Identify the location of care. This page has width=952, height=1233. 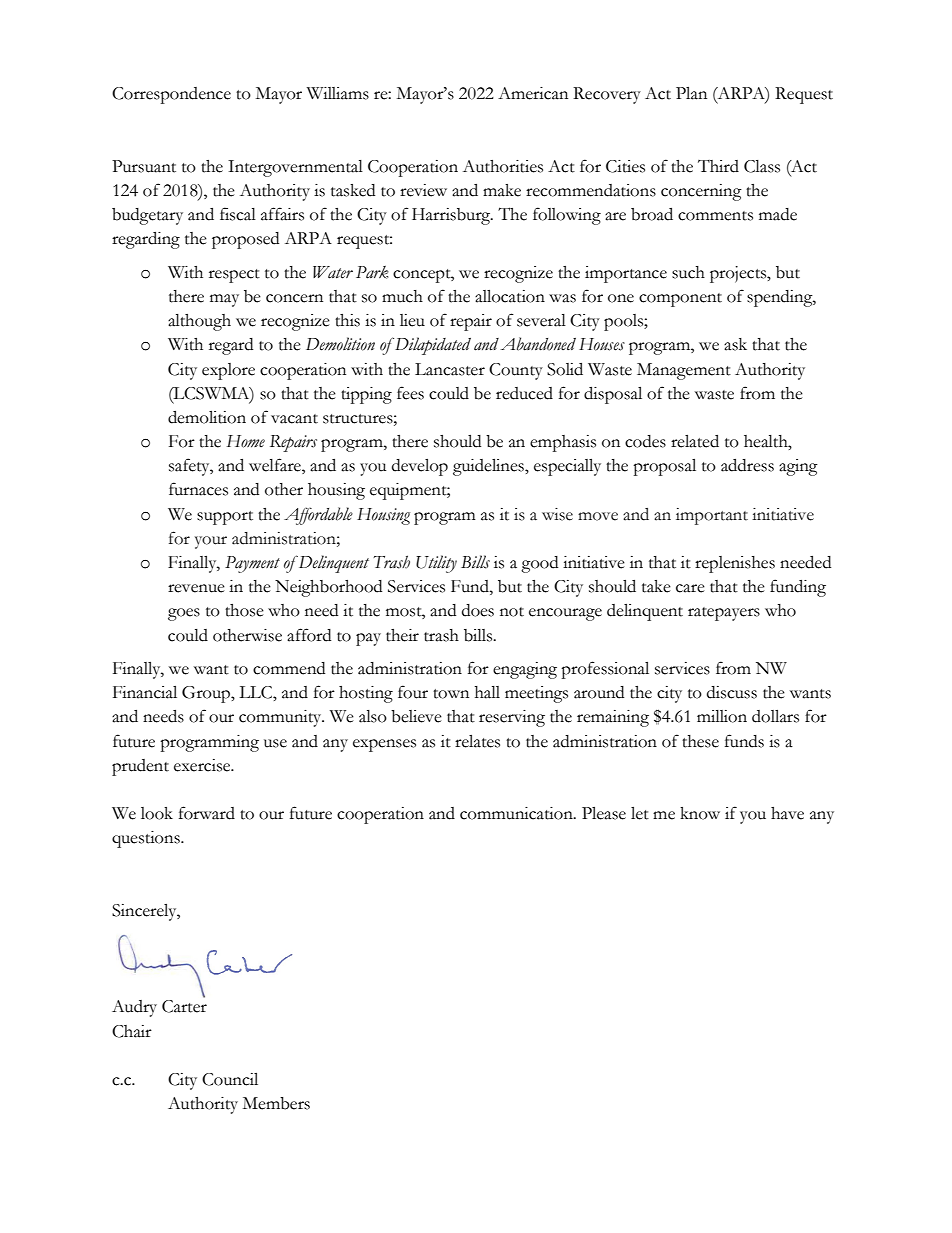
(690, 588).
